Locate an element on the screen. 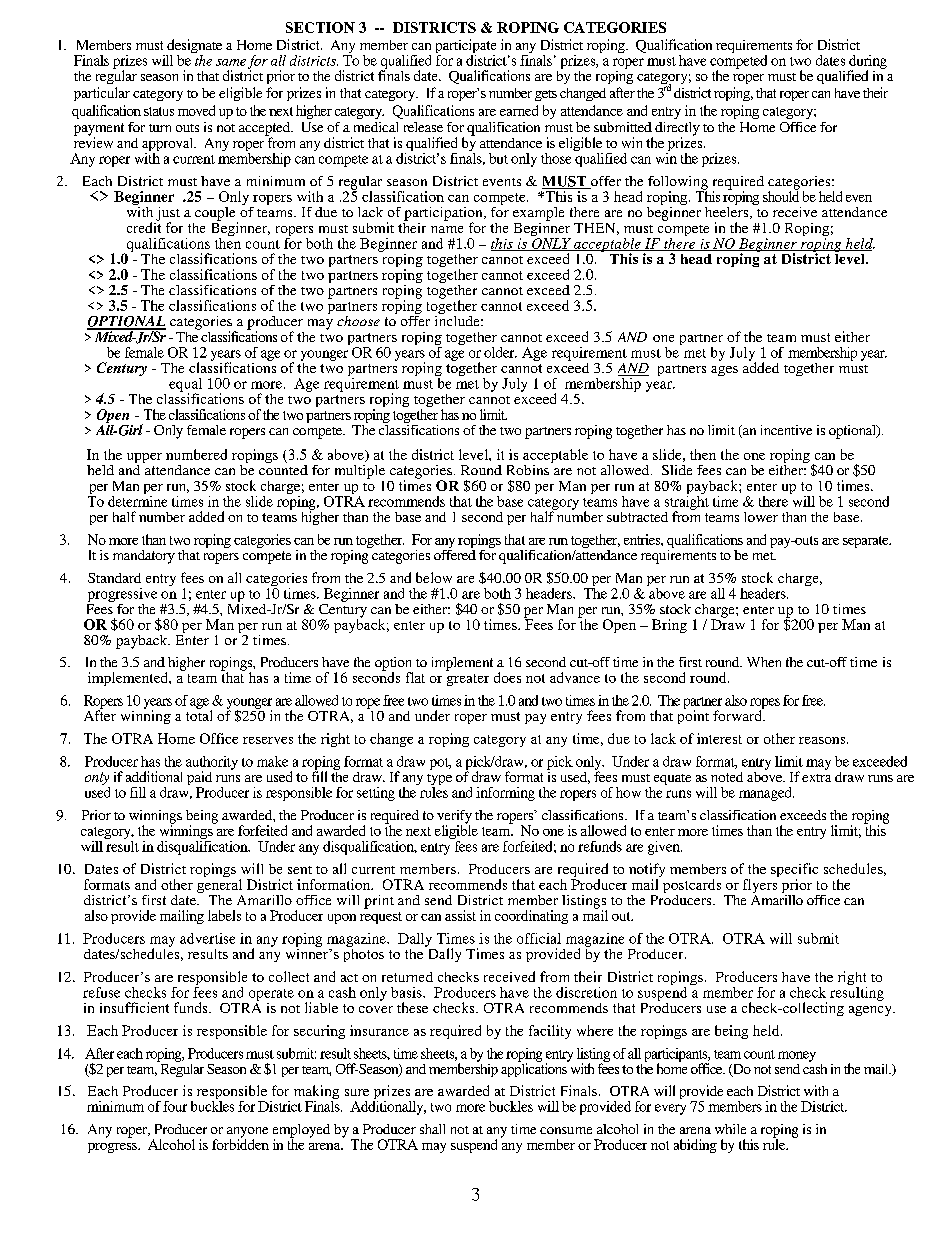  equal is located at coordinates (185, 386).
